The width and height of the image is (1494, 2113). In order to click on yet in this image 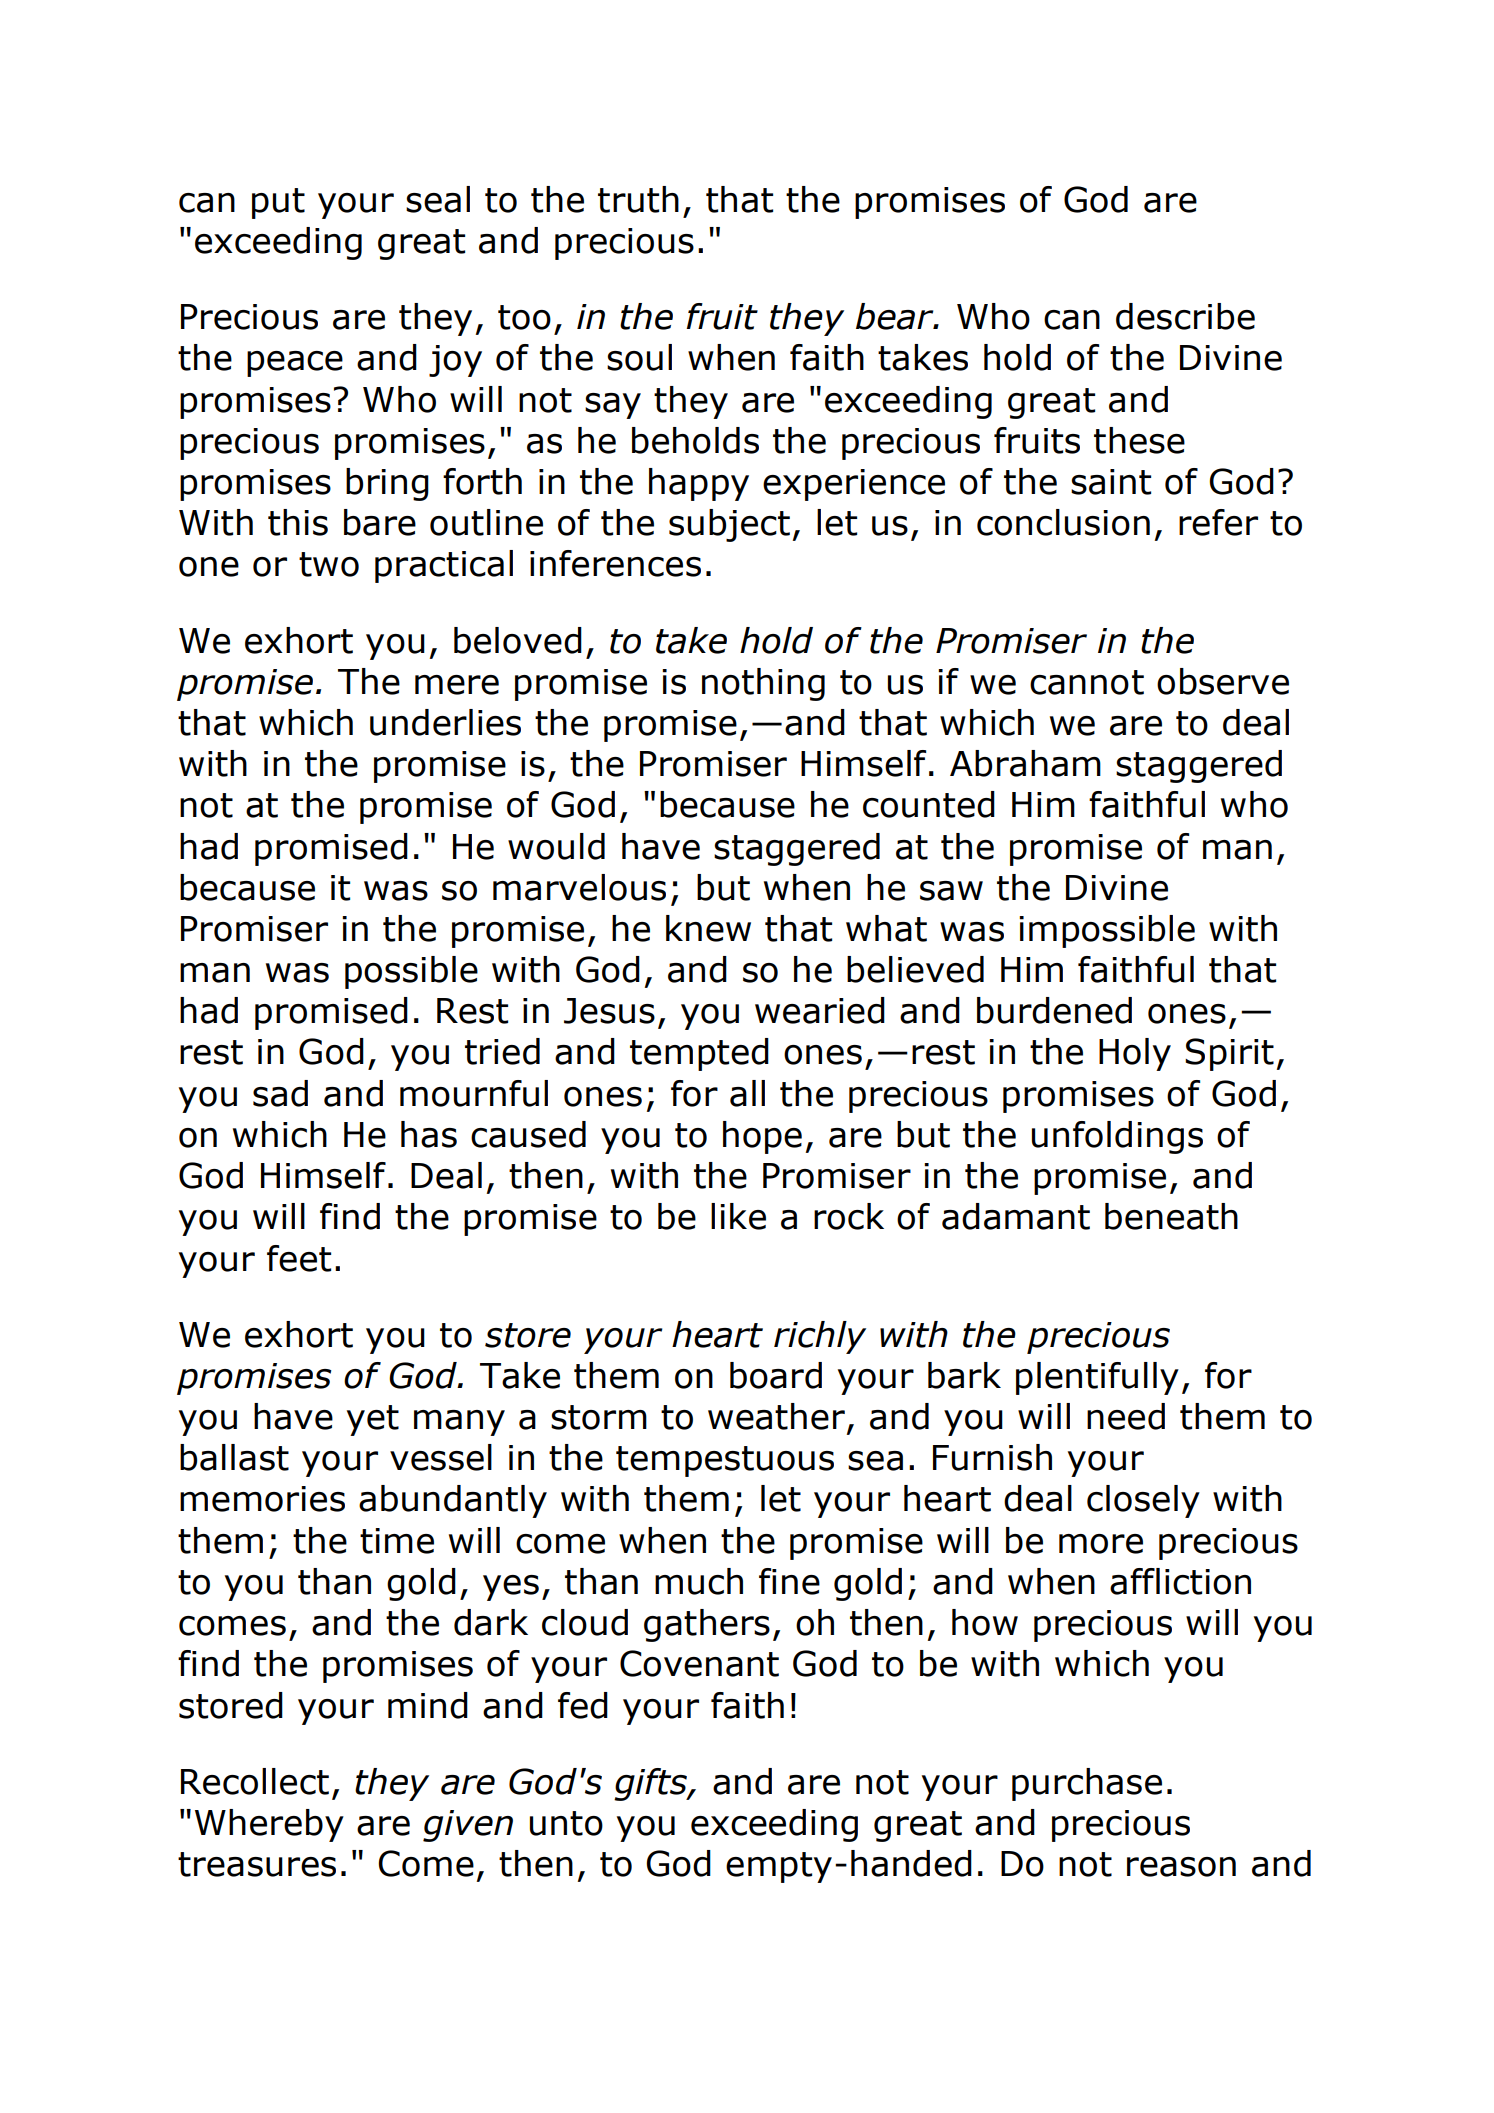, I will do `click(373, 1420)`.
